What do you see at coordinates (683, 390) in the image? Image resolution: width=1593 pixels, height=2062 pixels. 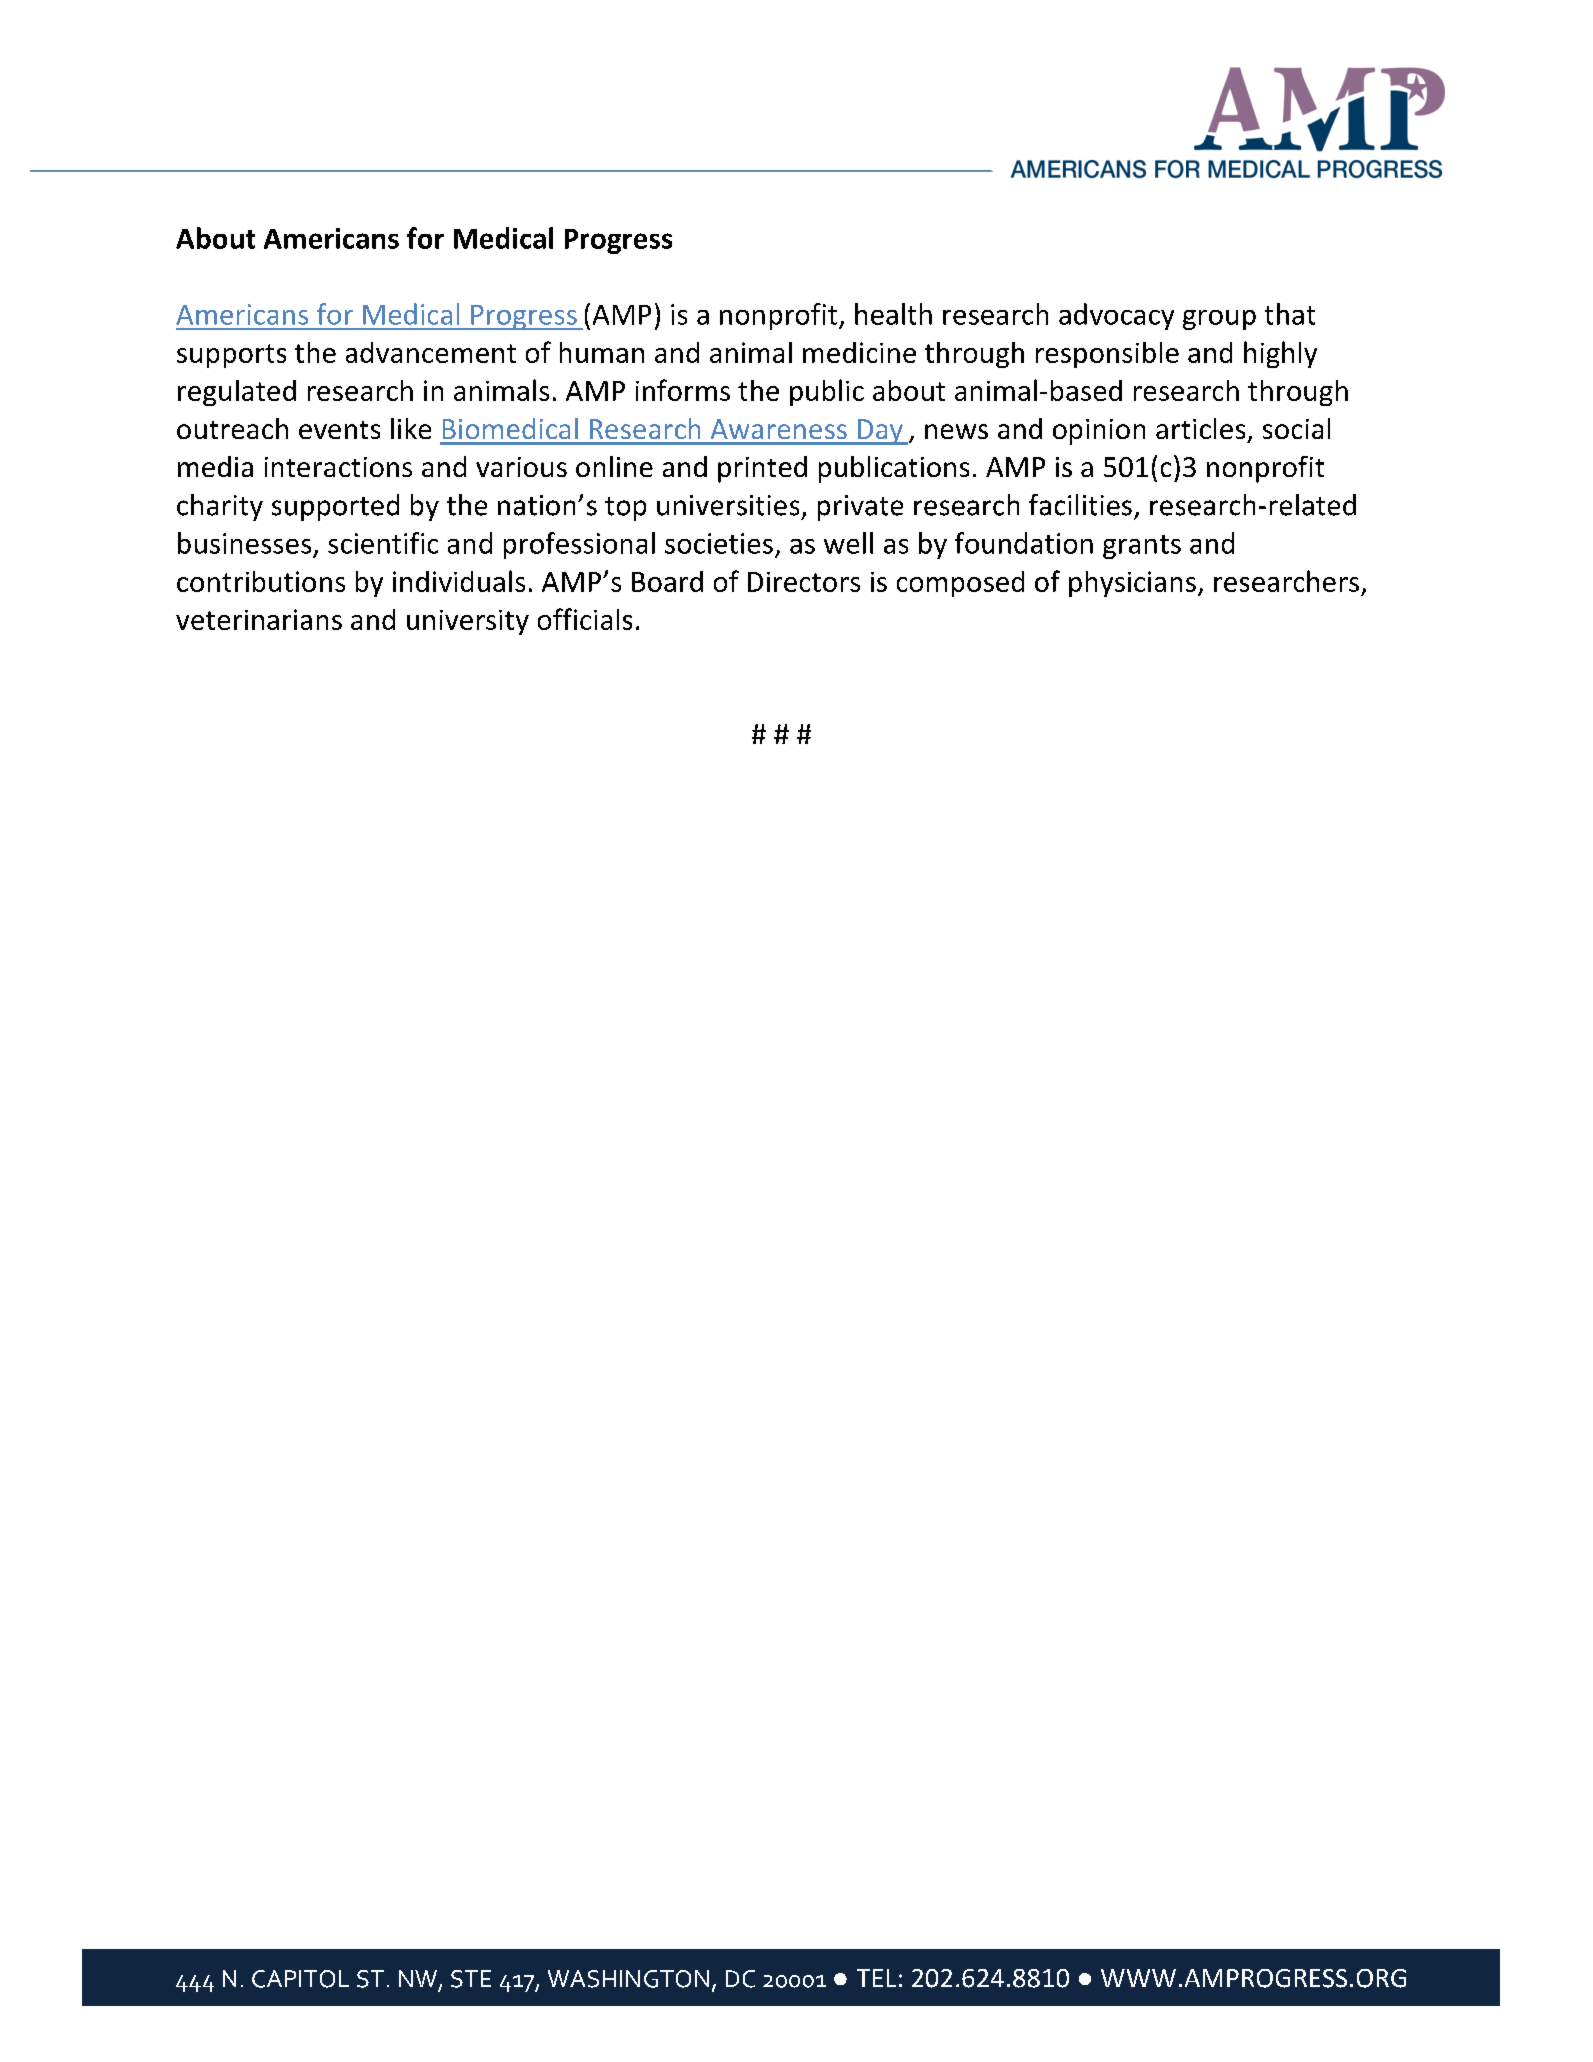 I see `informs` at bounding box center [683, 390].
